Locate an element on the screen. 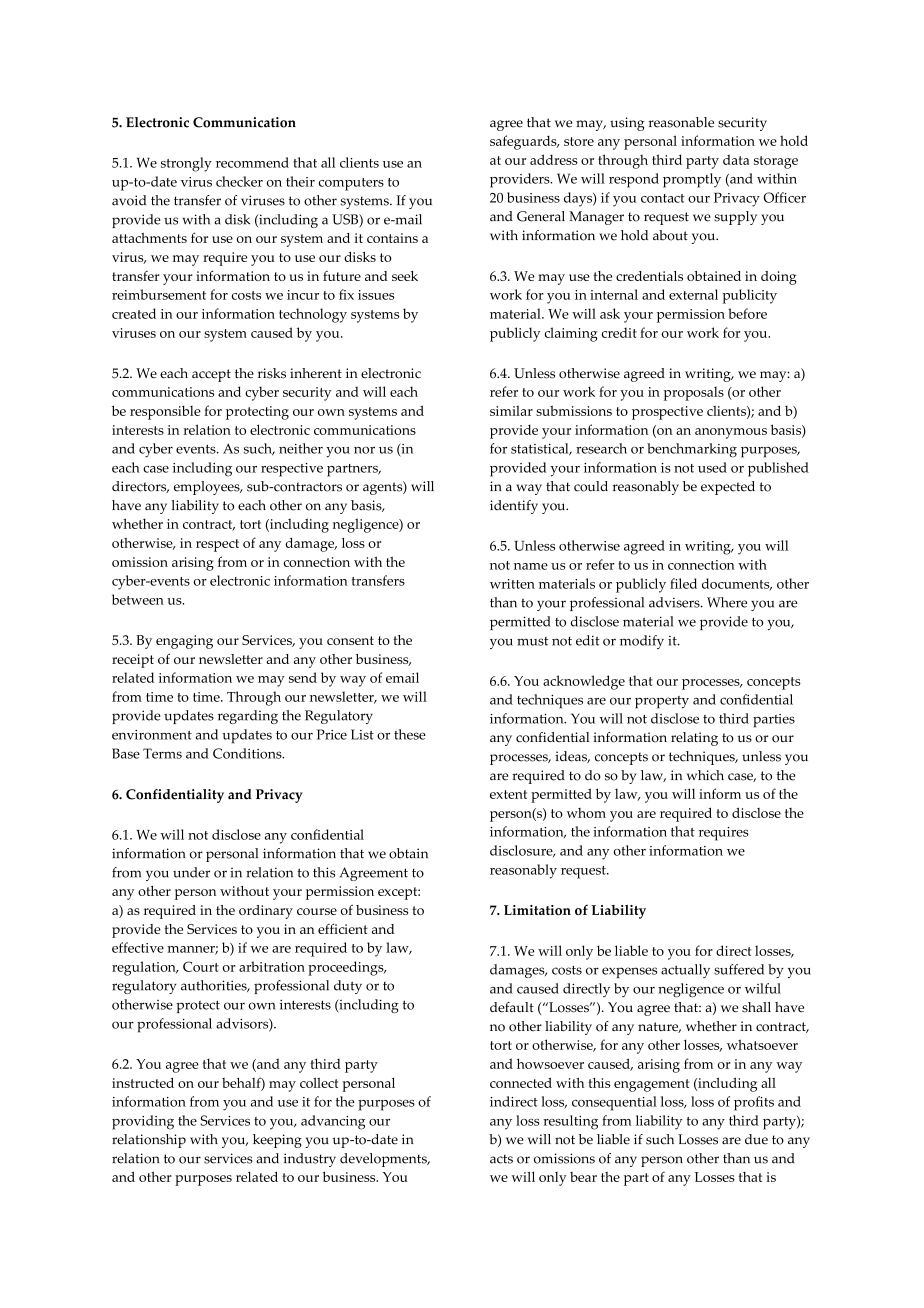  acts is located at coordinates (501, 1159).
